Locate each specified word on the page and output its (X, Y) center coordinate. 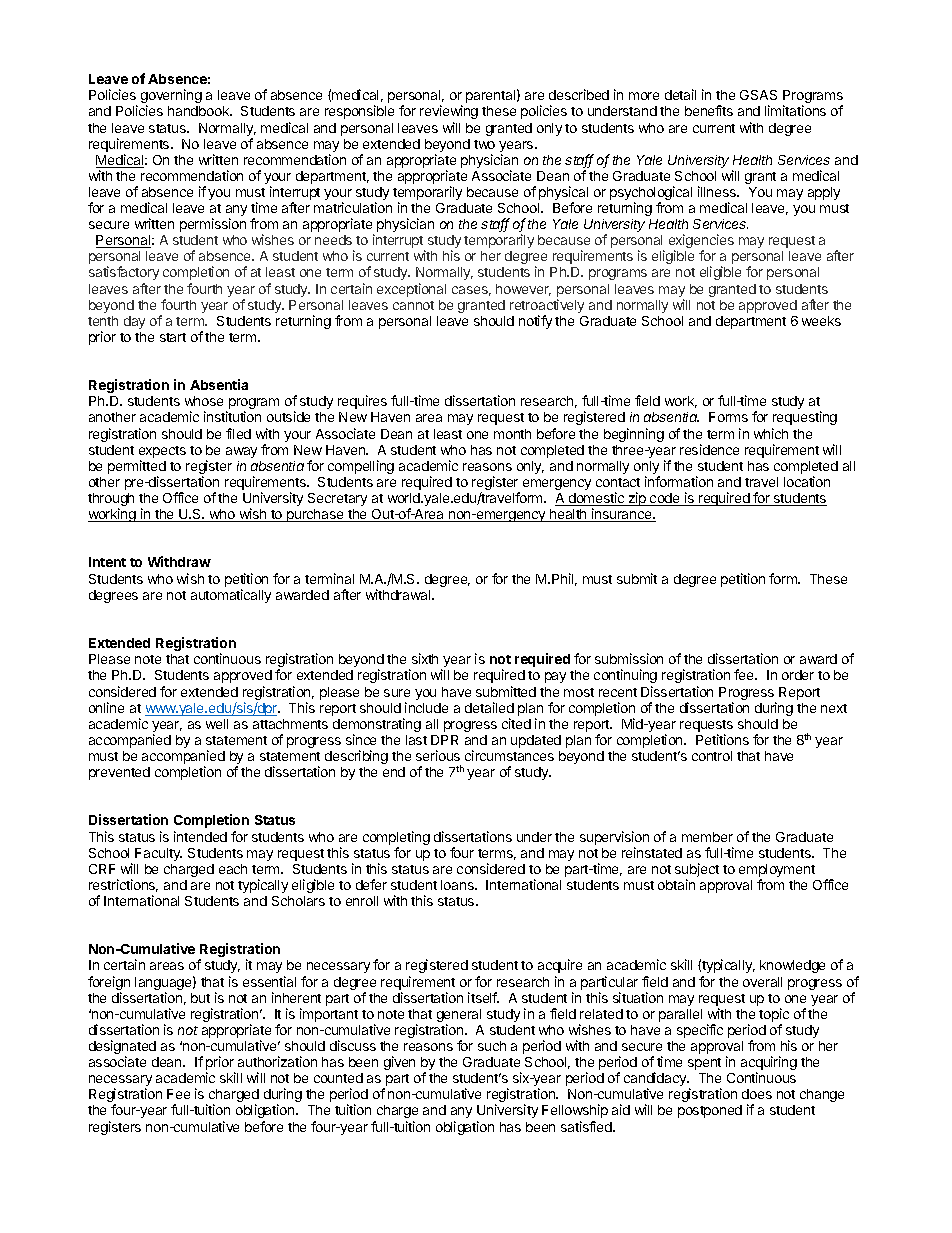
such (492, 1046)
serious (438, 755)
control (712, 756)
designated (122, 1048)
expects (162, 453)
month (512, 434)
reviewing (449, 112)
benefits (709, 110)
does (757, 1094)
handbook (200, 111)
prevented (119, 773)
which (771, 433)
